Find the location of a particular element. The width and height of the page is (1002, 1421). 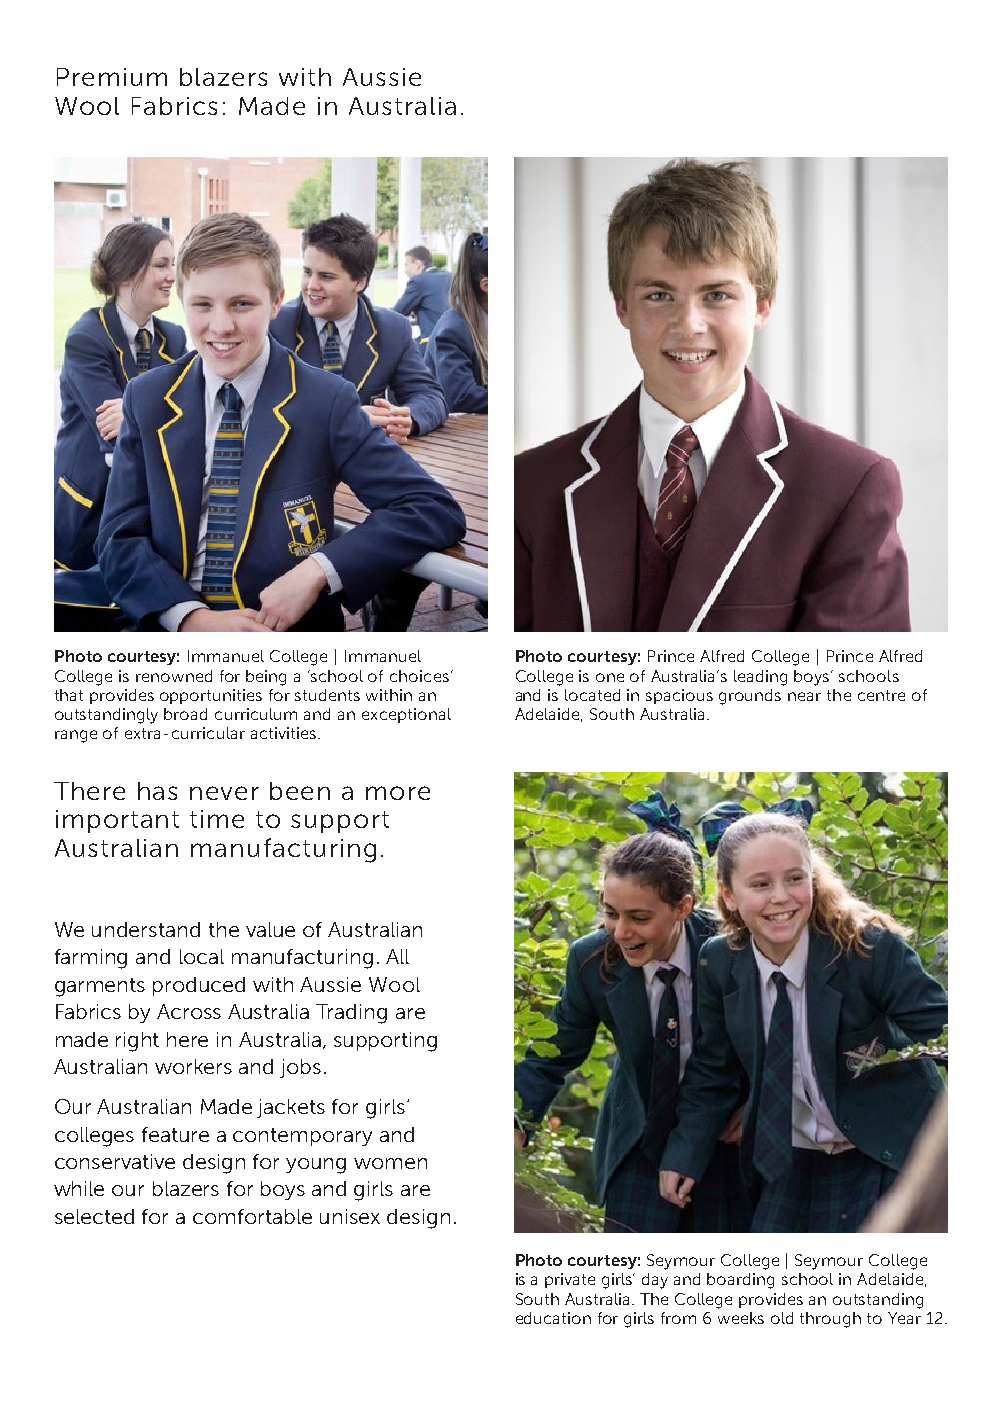

selected is located at coordinates (94, 1216).
